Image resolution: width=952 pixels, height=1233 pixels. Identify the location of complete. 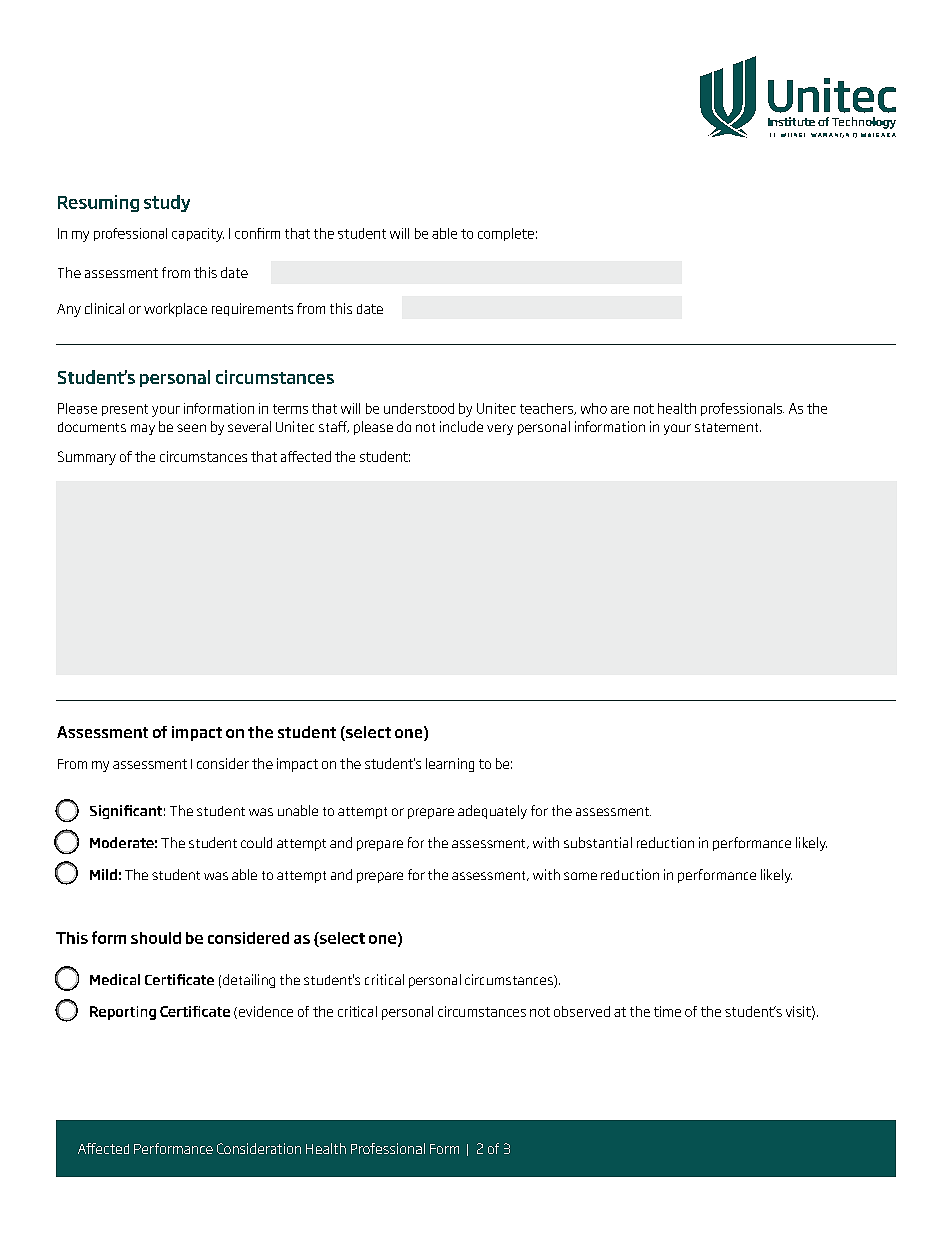
(506, 234).
